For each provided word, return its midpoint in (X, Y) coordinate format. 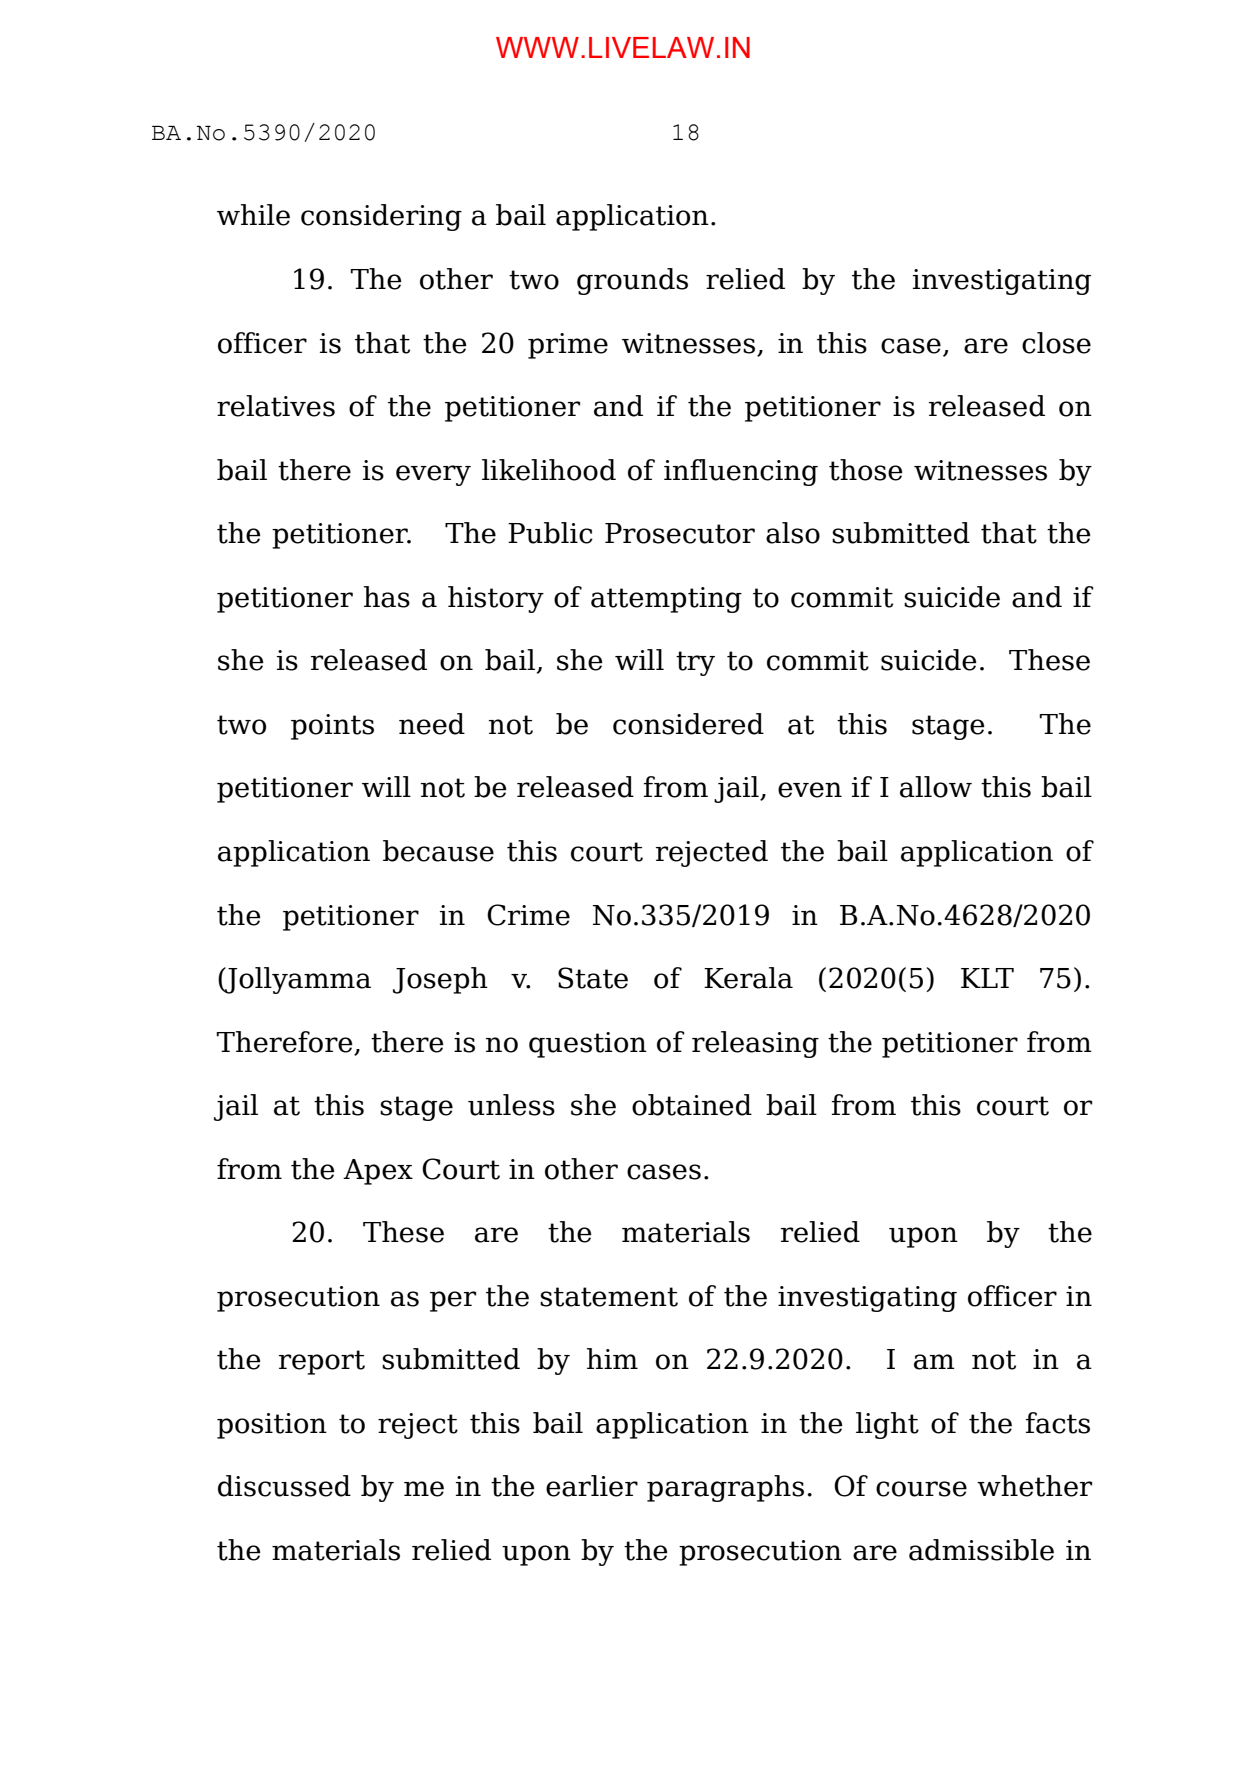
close (1056, 343)
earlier (592, 1486)
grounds (632, 281)
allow (936, 787)
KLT (987, 978)
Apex (378, 1172)
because (438, 851)
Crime (528, 915)
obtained (692, 1105)
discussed (284, 1486)
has (387, 597)
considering (381, 217)
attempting (666, 600)
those (866, 470)
